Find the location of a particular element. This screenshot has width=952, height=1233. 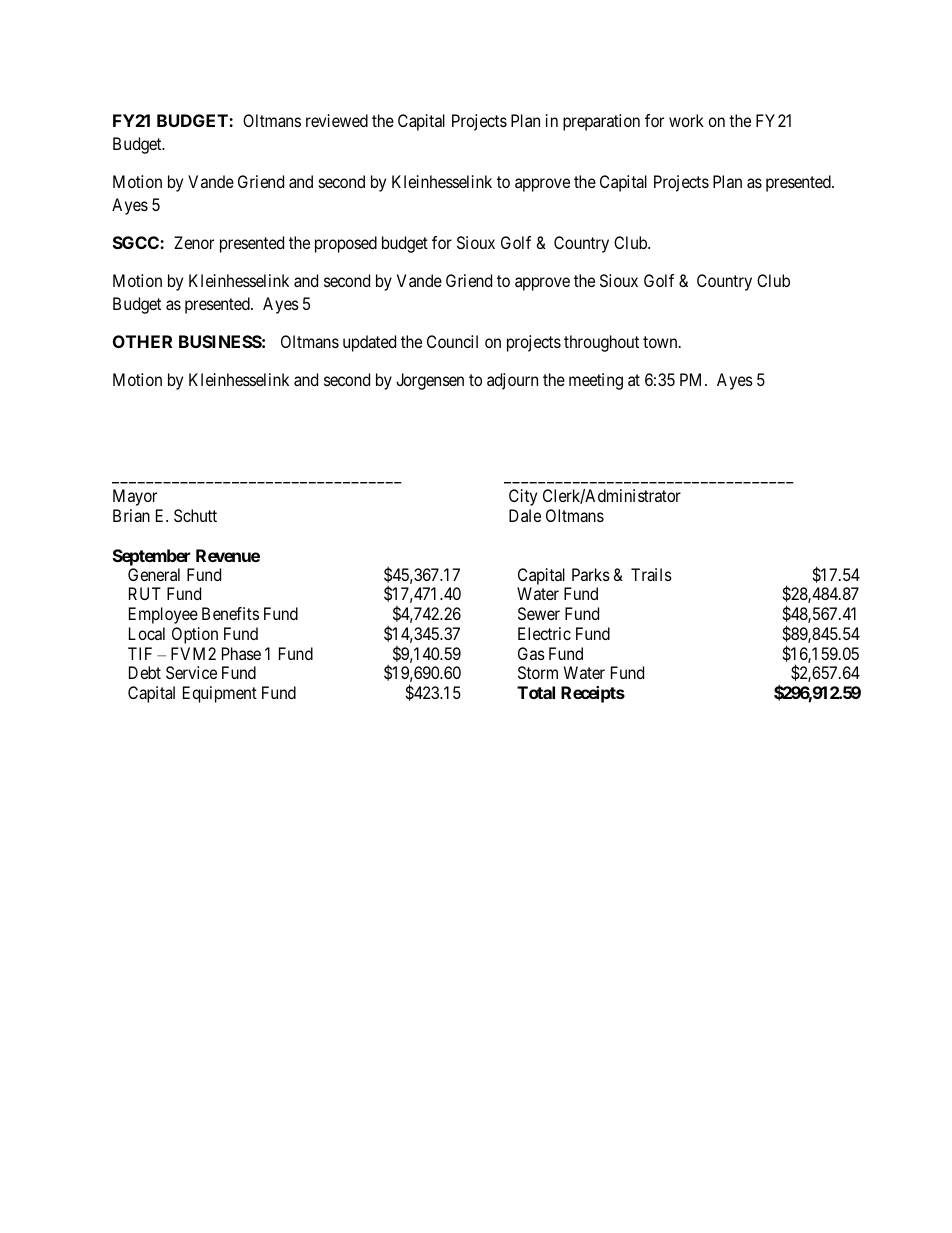

Parks is located at coordinates (591, 574).
